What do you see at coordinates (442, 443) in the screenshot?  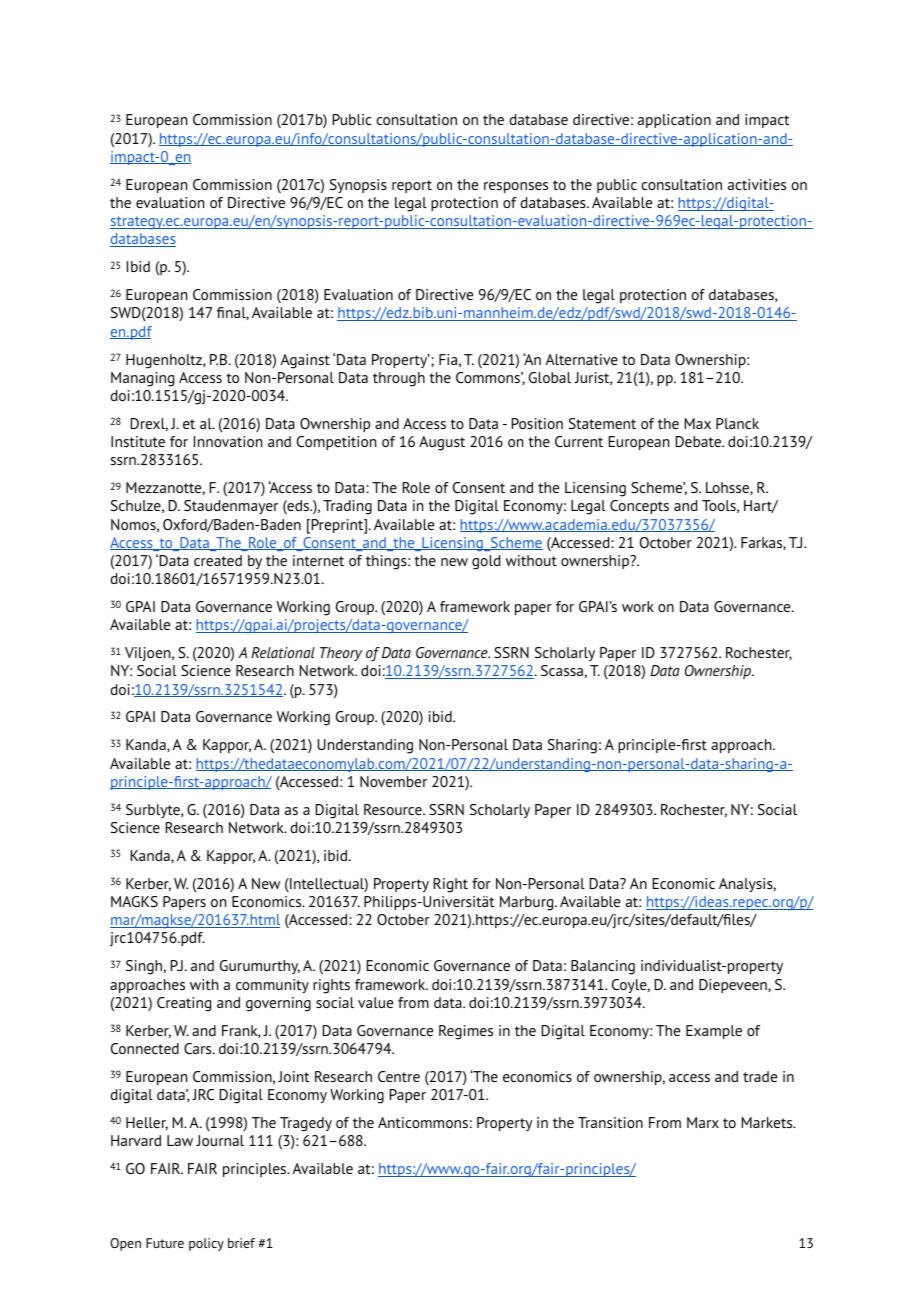 I see `August` at bounding box center [442, 443].
